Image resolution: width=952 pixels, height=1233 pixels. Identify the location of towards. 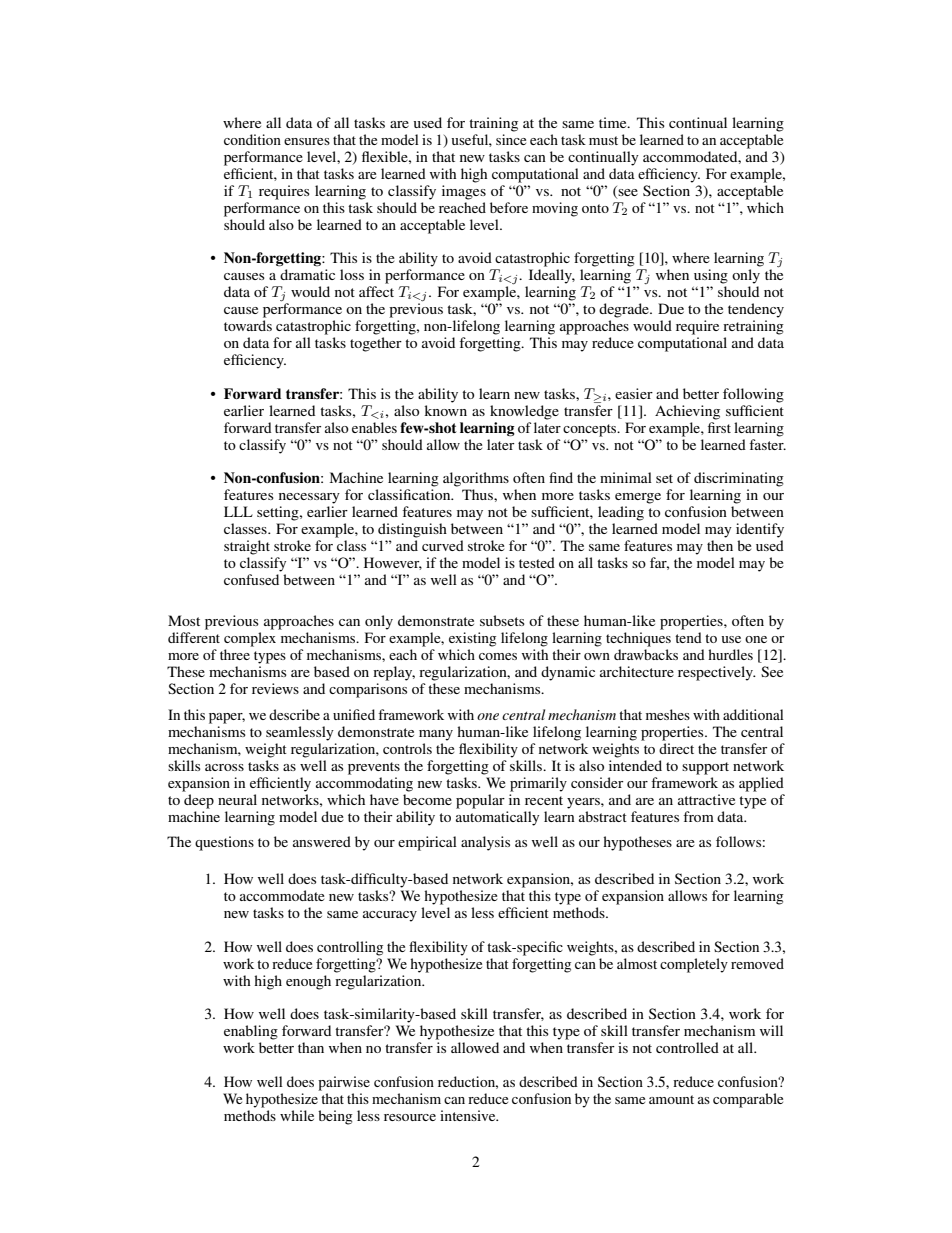
(248, 325).
